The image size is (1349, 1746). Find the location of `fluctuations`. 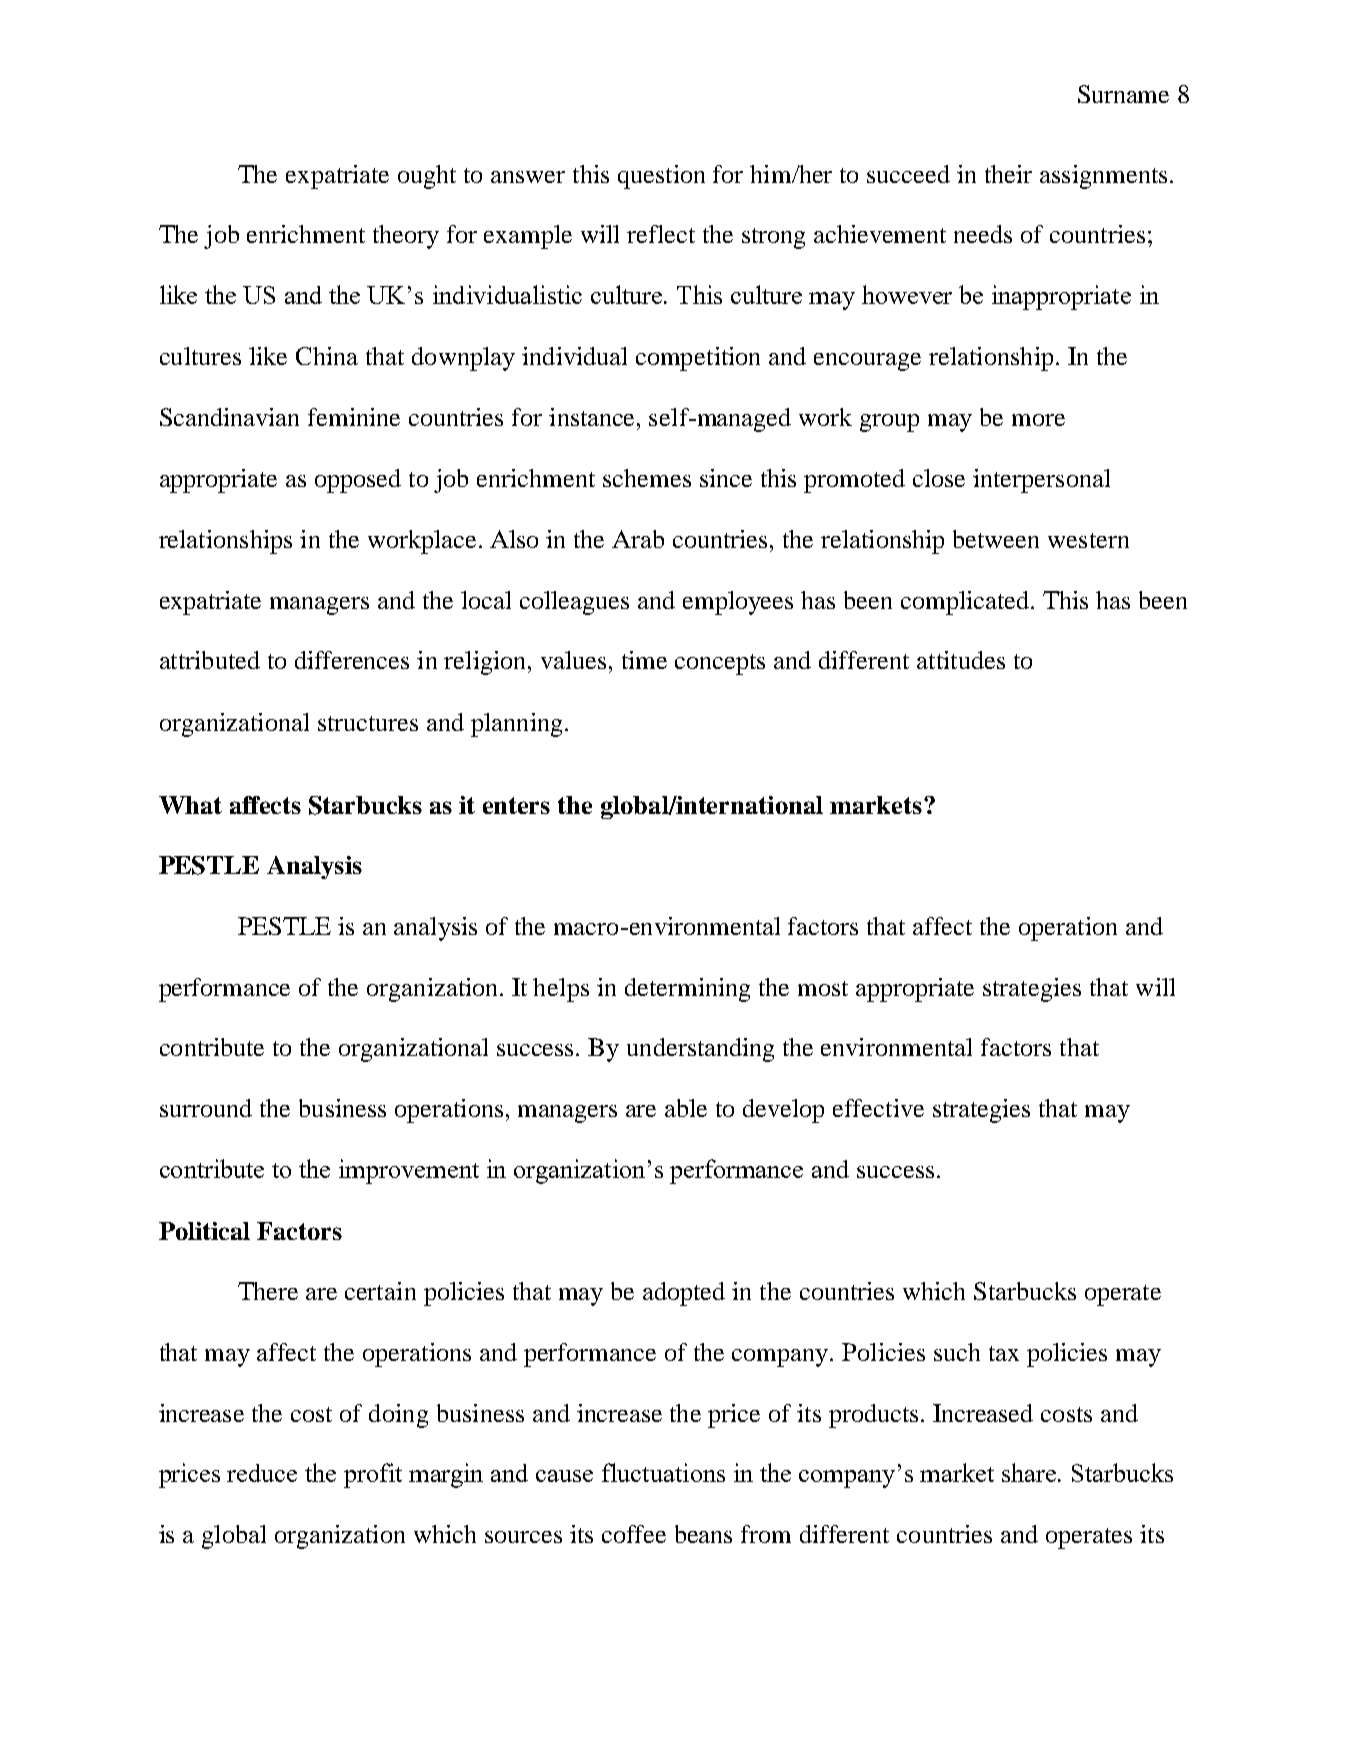

fluctuations is located at coordinates (663, 1472).
